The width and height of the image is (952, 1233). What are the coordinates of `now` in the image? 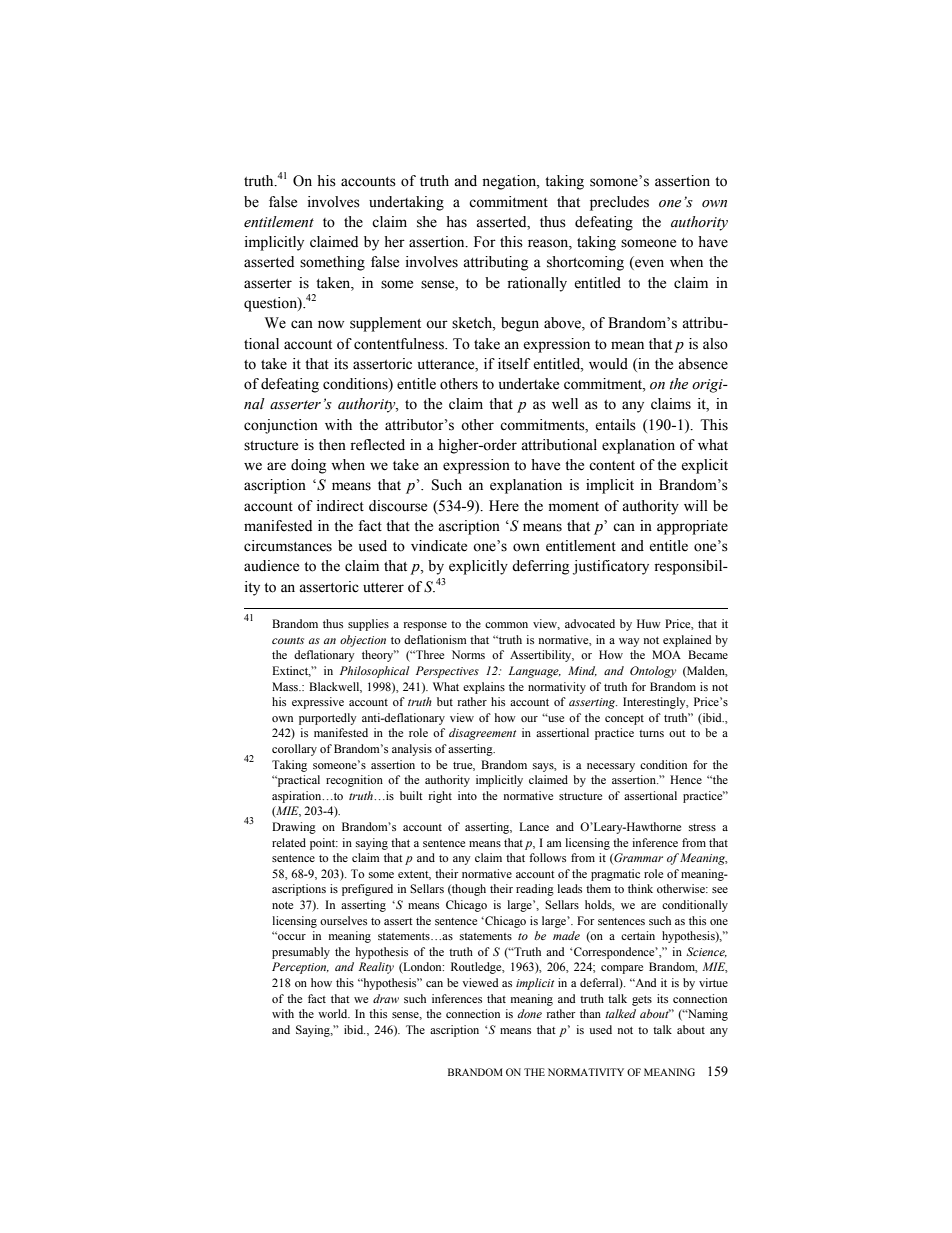 It's located at (331, 324).
